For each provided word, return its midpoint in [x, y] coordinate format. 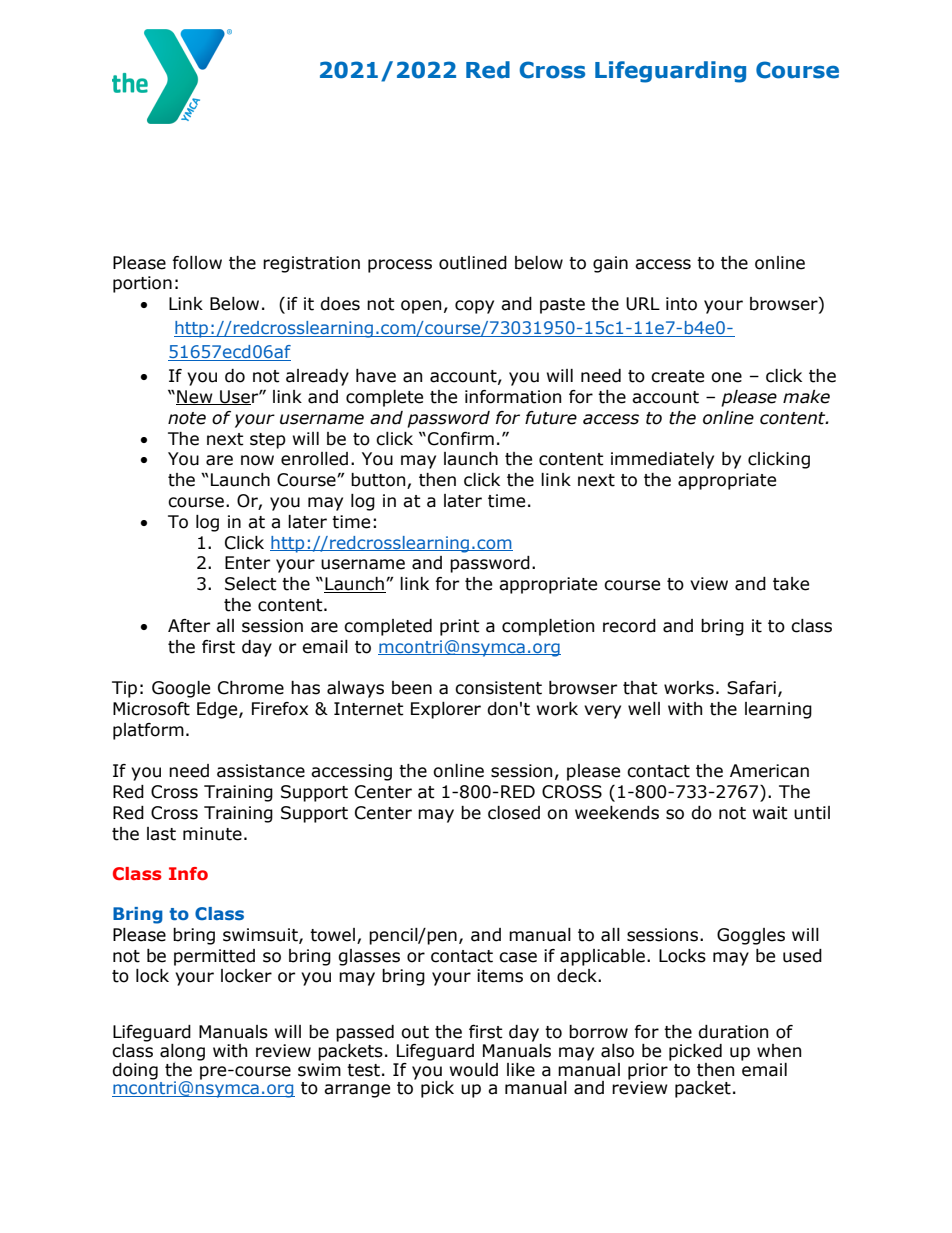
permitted [214, 957]
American [769, 771]
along [182, 1052]
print [460, 627]
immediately [662, 460]
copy [474, 307]
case [518, 957]
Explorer [446, 710]
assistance [261, 771]
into [681, 304]
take [791, 584]
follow [197, 263]
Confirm [461, 439]
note [187, 418]
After [189, 626]
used [802, 956]
